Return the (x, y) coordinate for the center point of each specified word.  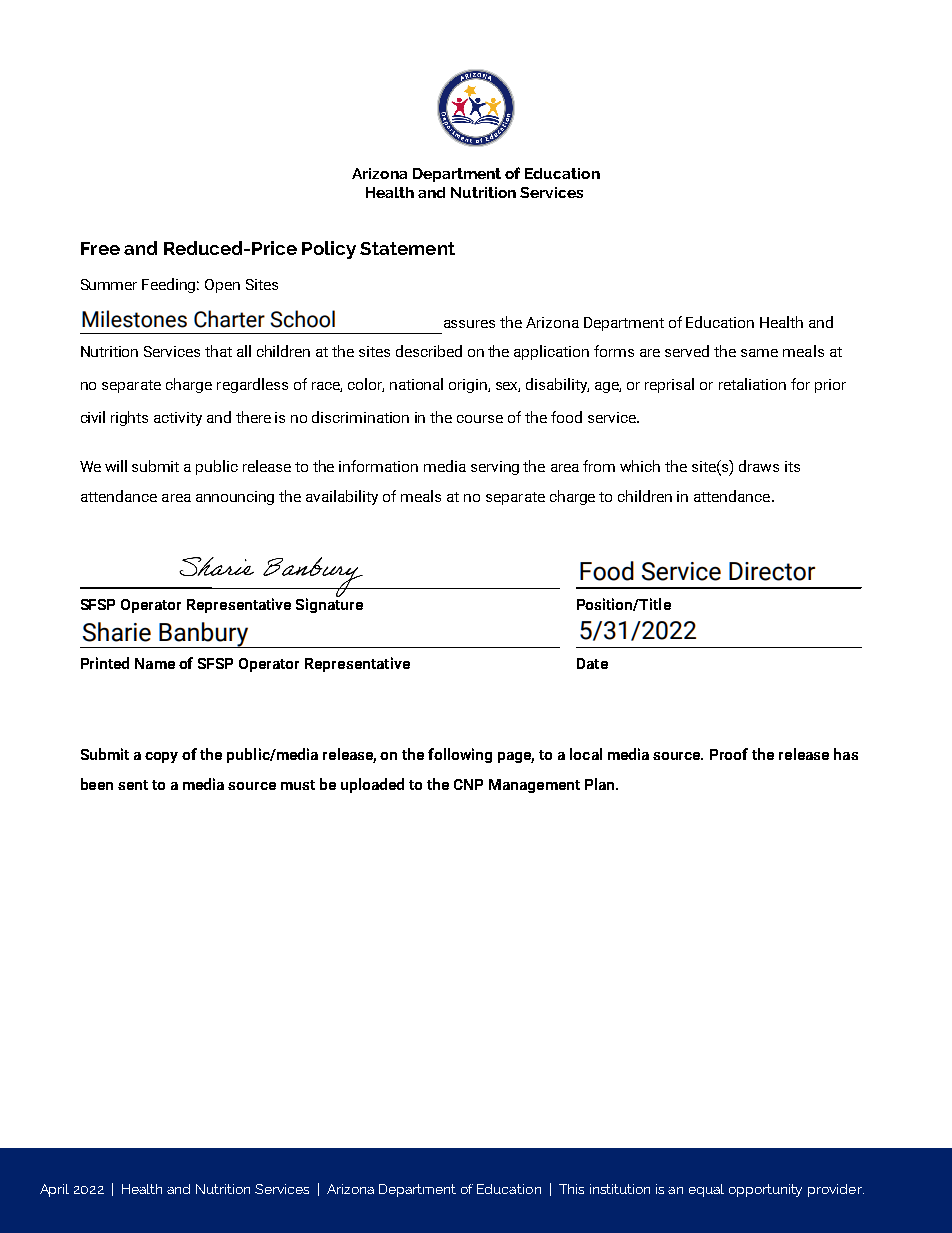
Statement (407, 248)
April (54, 1190)
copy (161, 757)
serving (495, 468)
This (571, 1189)
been (97, 784)
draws (759, 466)
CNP (468, 784)
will (116, 466)
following (460, 755)
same (759, 353)
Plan (601, 784)
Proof (729, 754)
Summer (109, 284)
